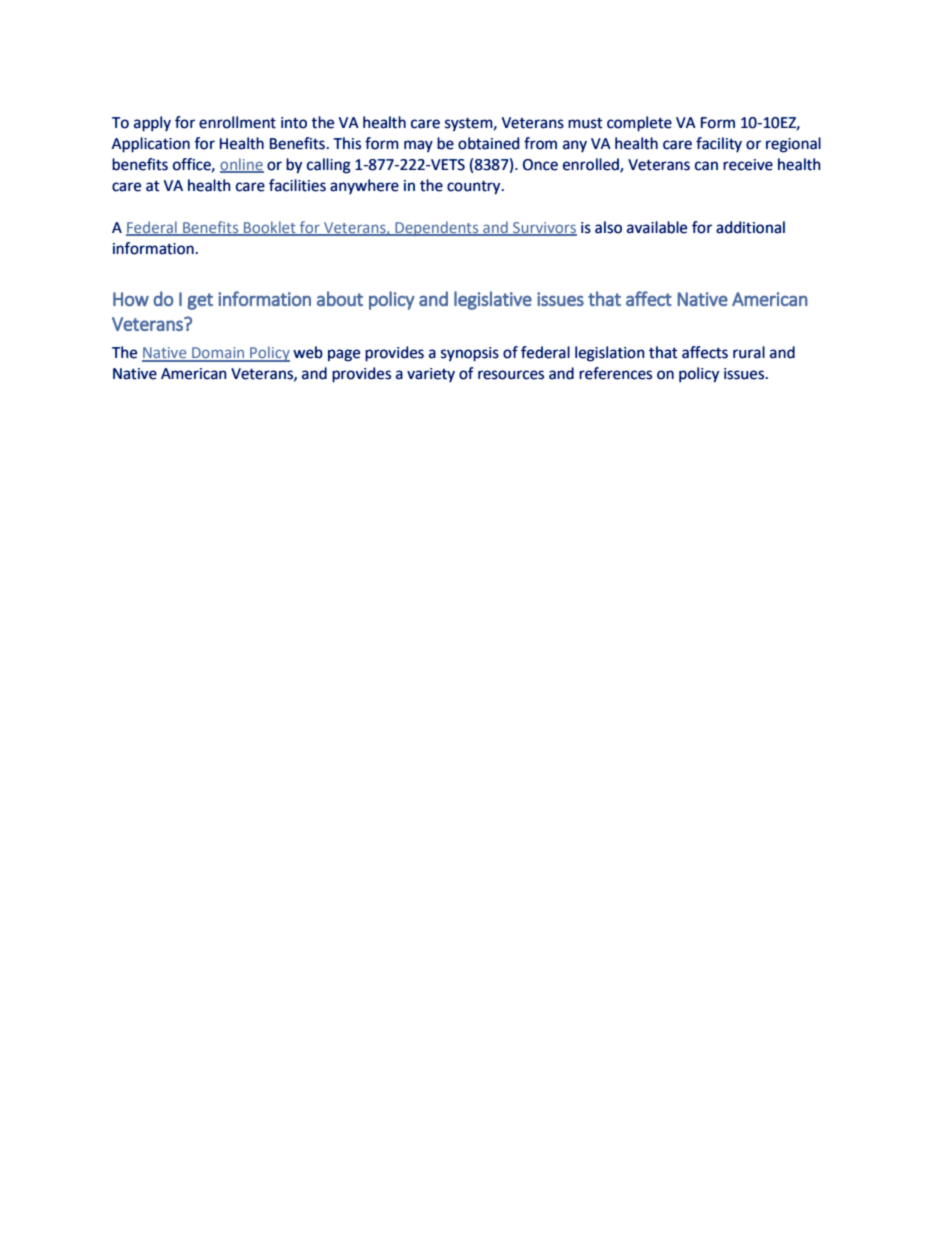  Describe the element at coordinates (748, 165) in the screenshot. I see `receive` at that location.
